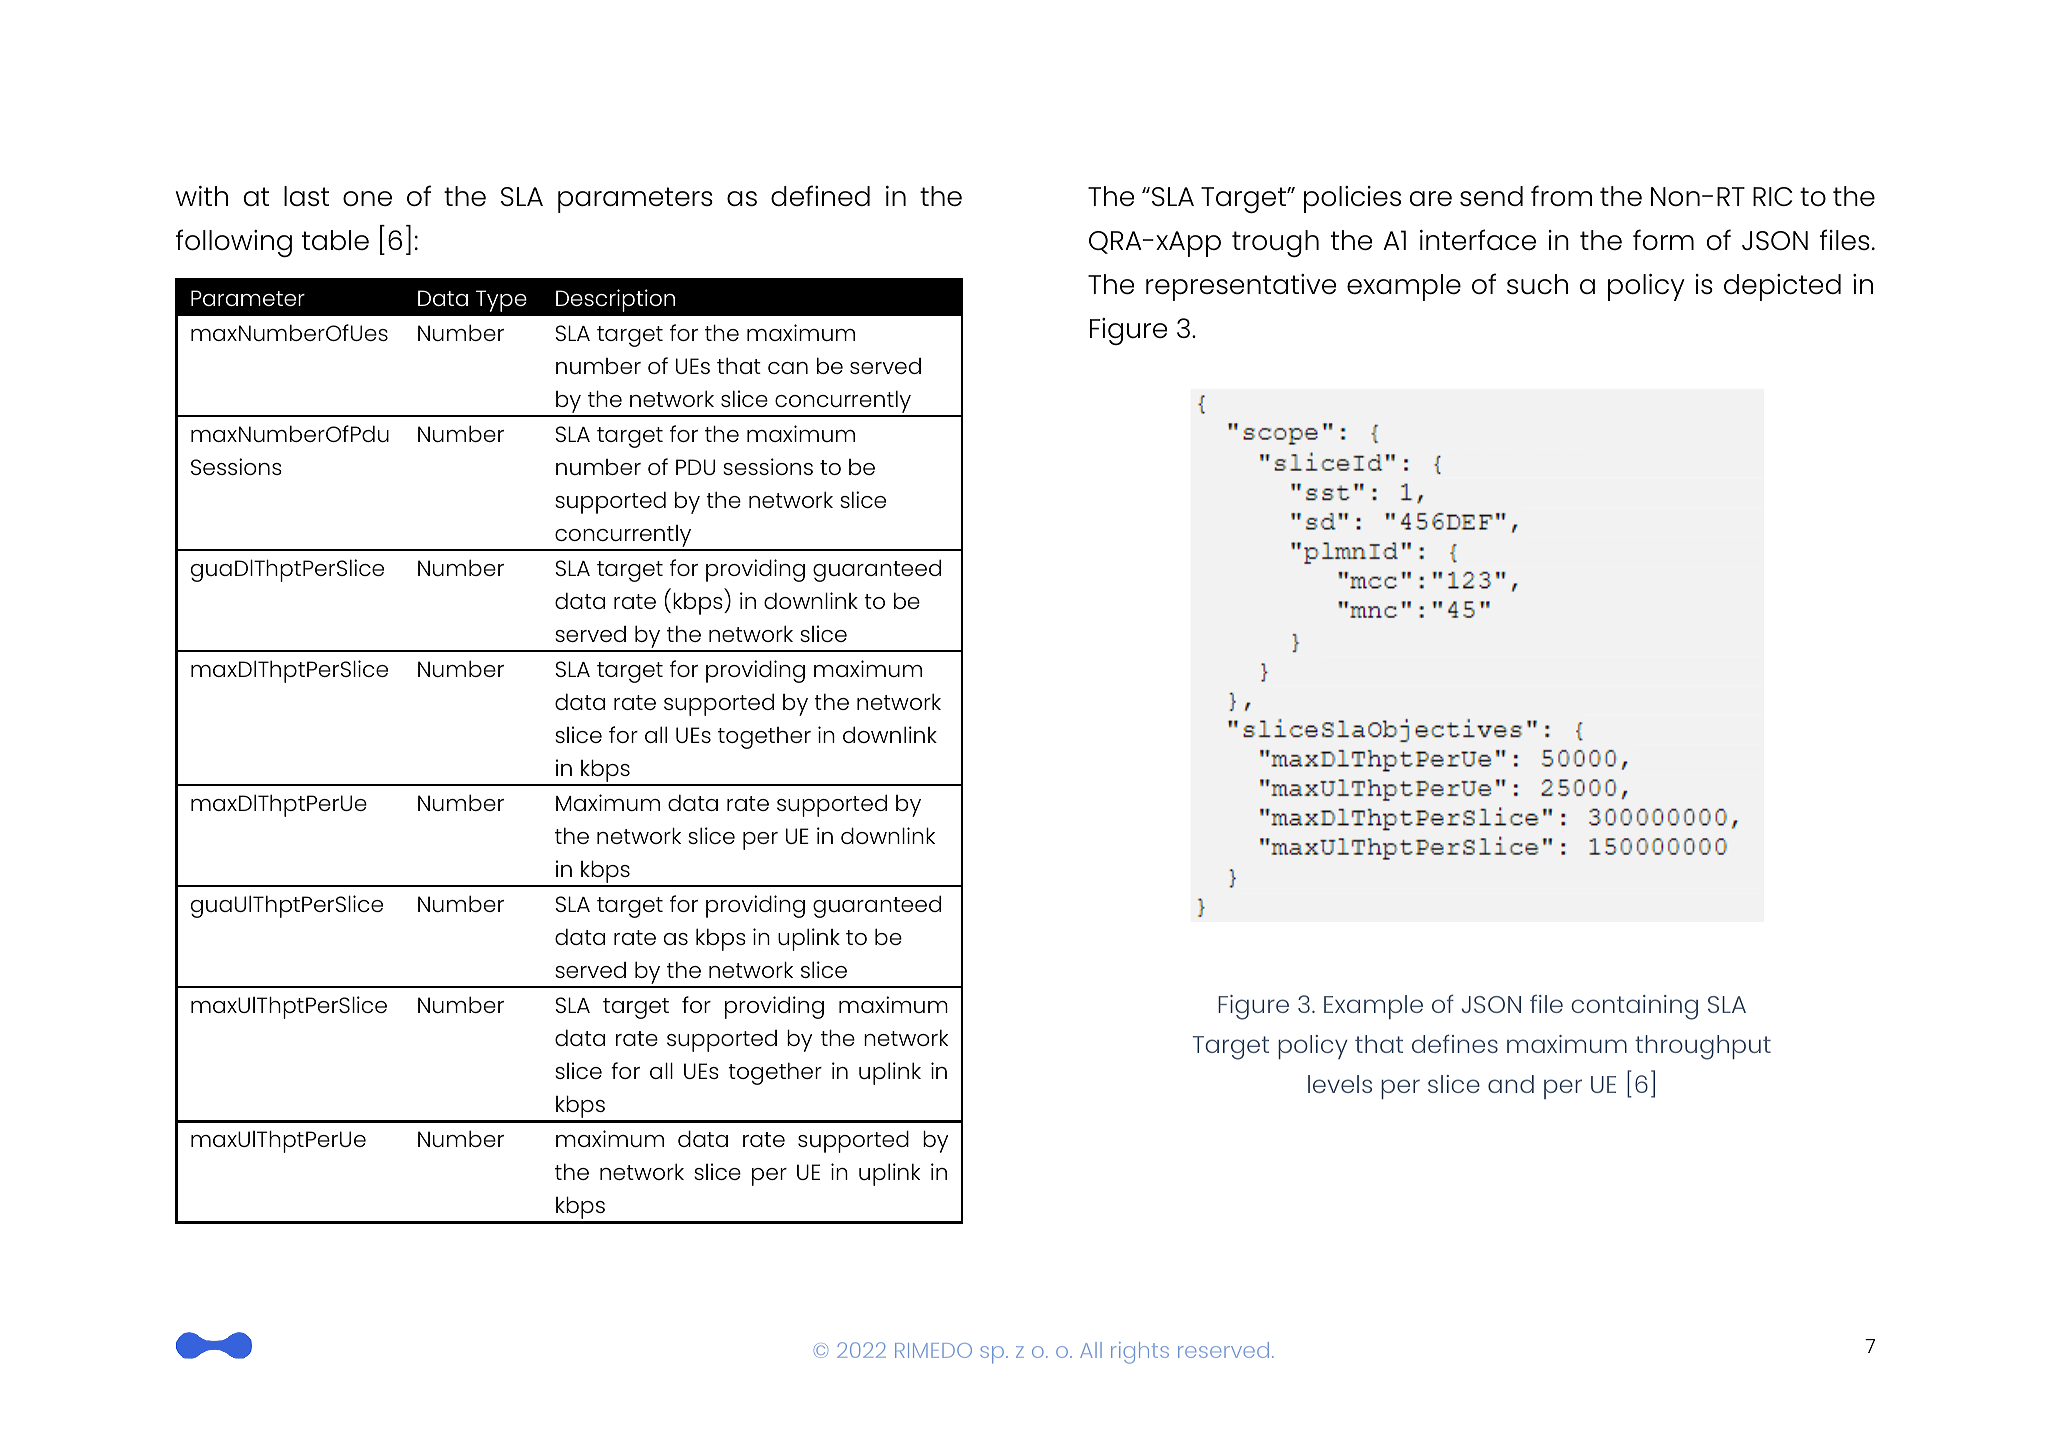 The width and height of the image is (2051, 1449). Describe the element at coordinates (1511, 1084) in the image. I see `and` at that location.
